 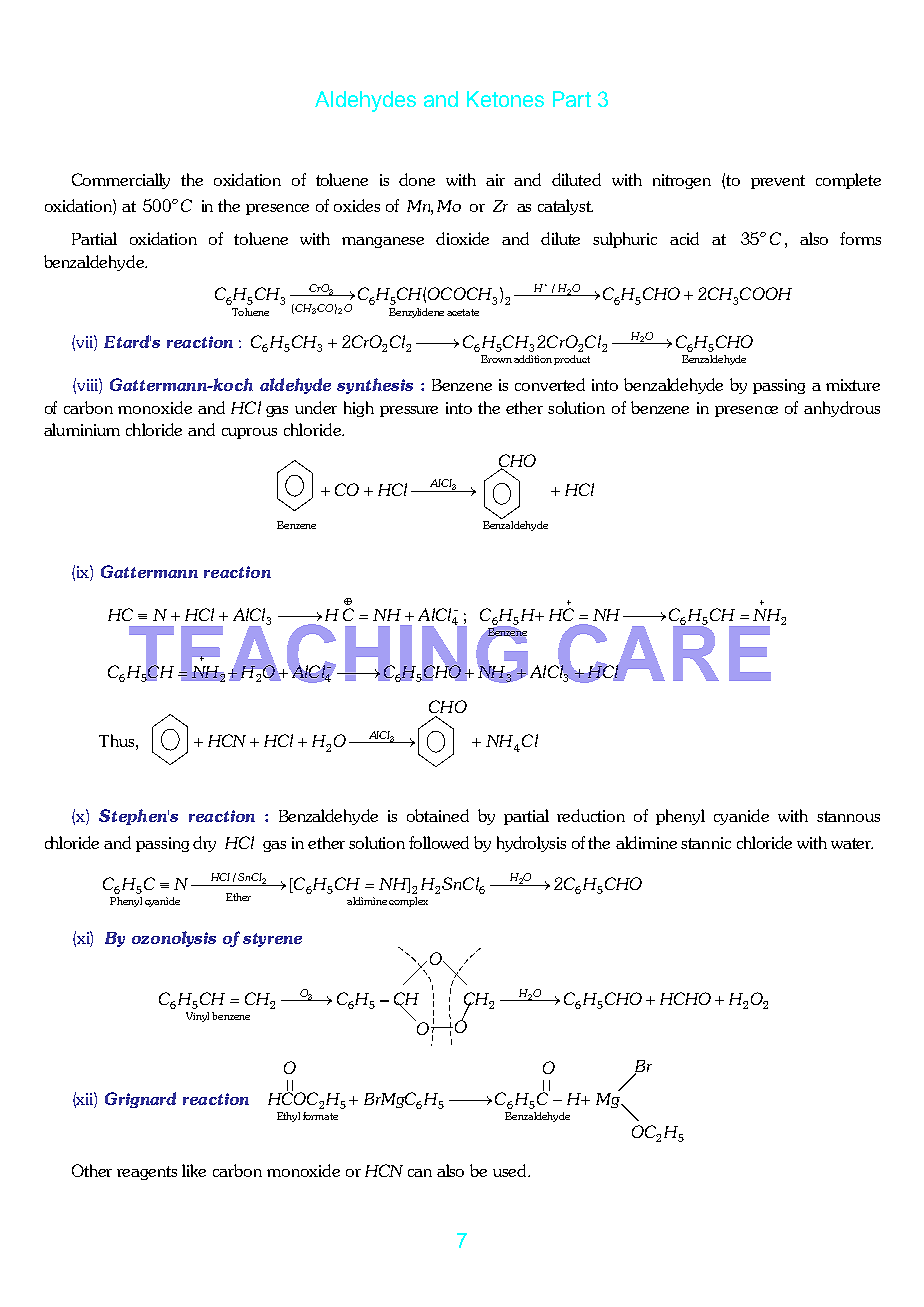 What do you see at coordinates (496, 359) in the screenshot?
I see `Brown` at bounding box center [496, 359].
